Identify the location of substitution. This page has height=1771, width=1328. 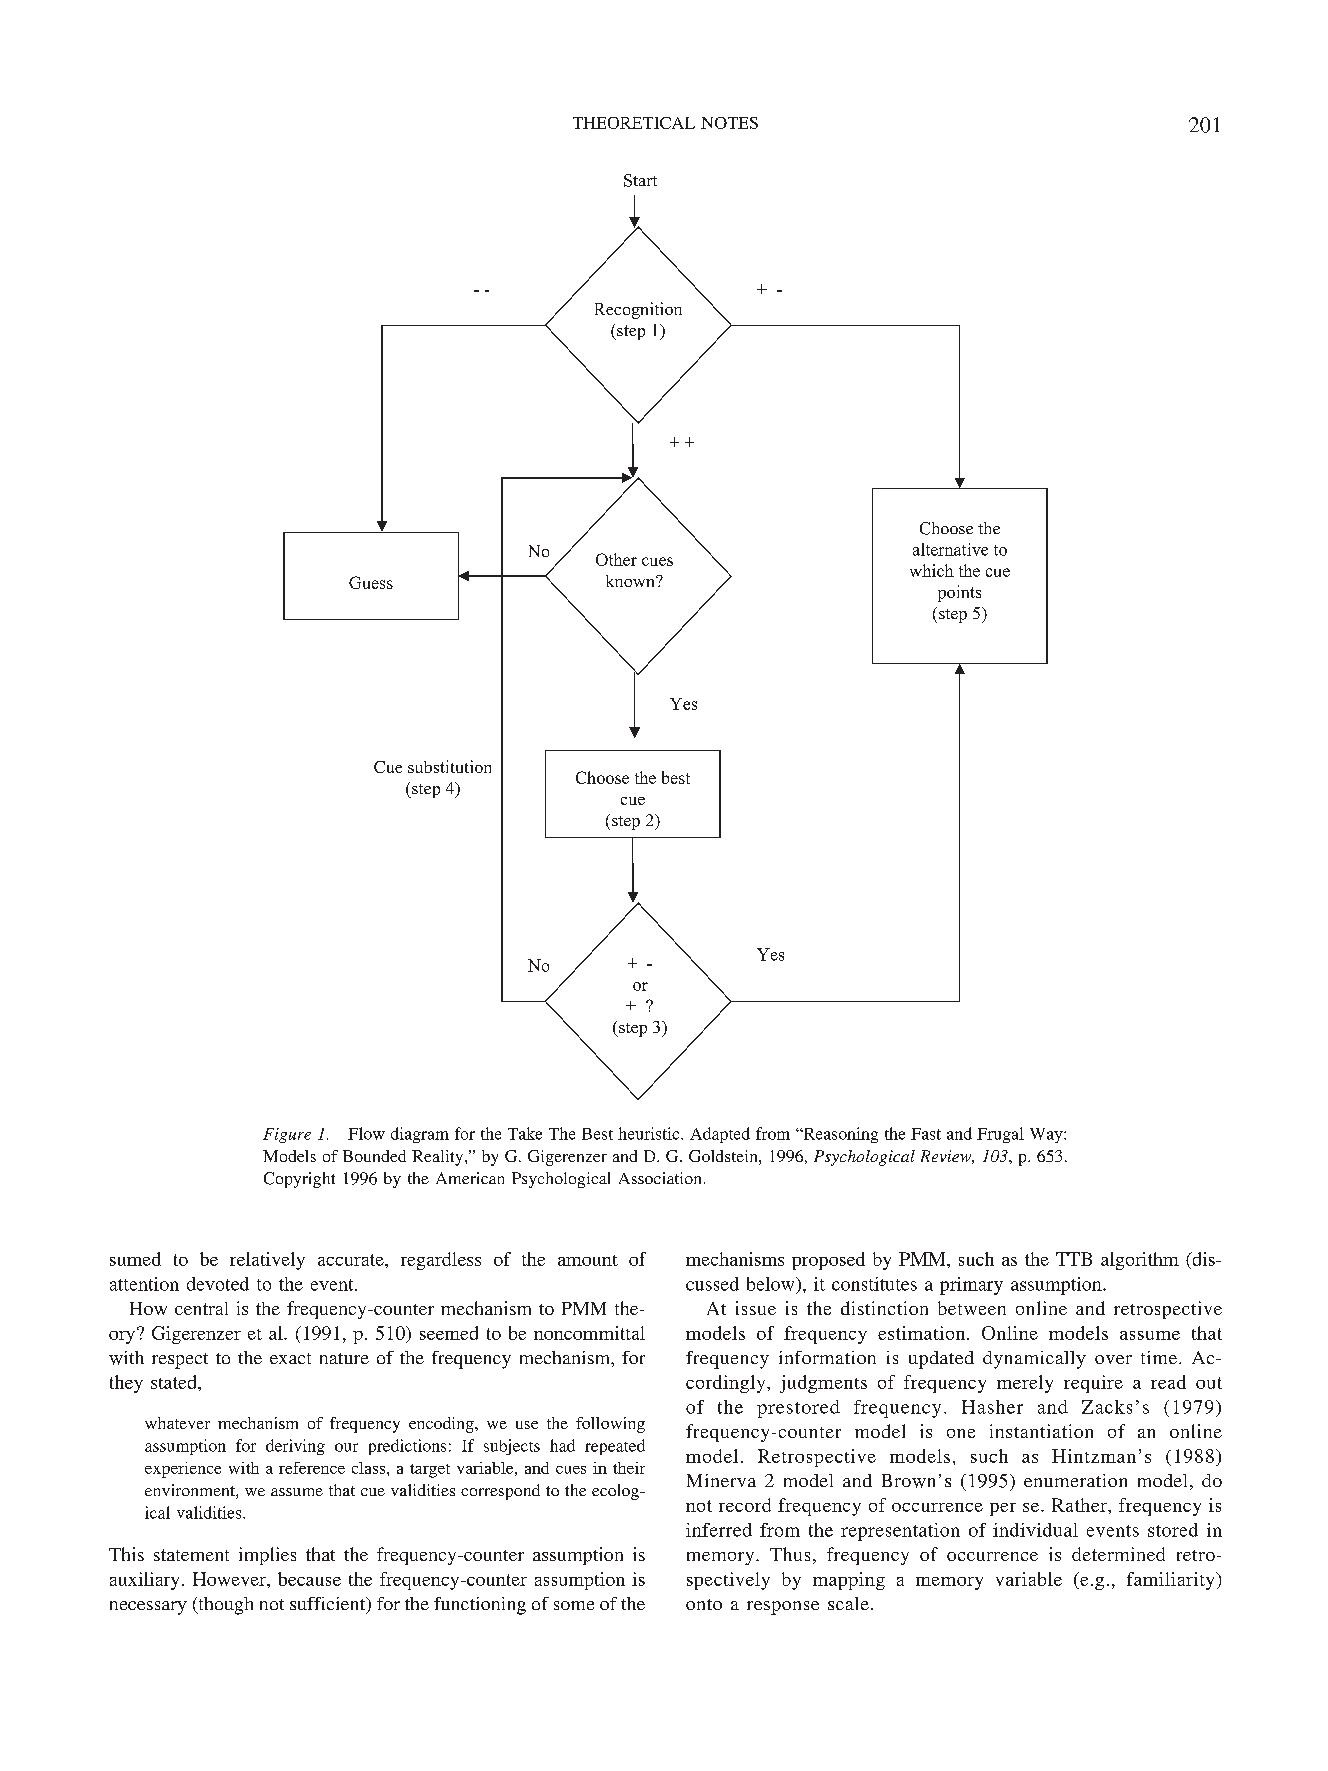
(449, 766).
